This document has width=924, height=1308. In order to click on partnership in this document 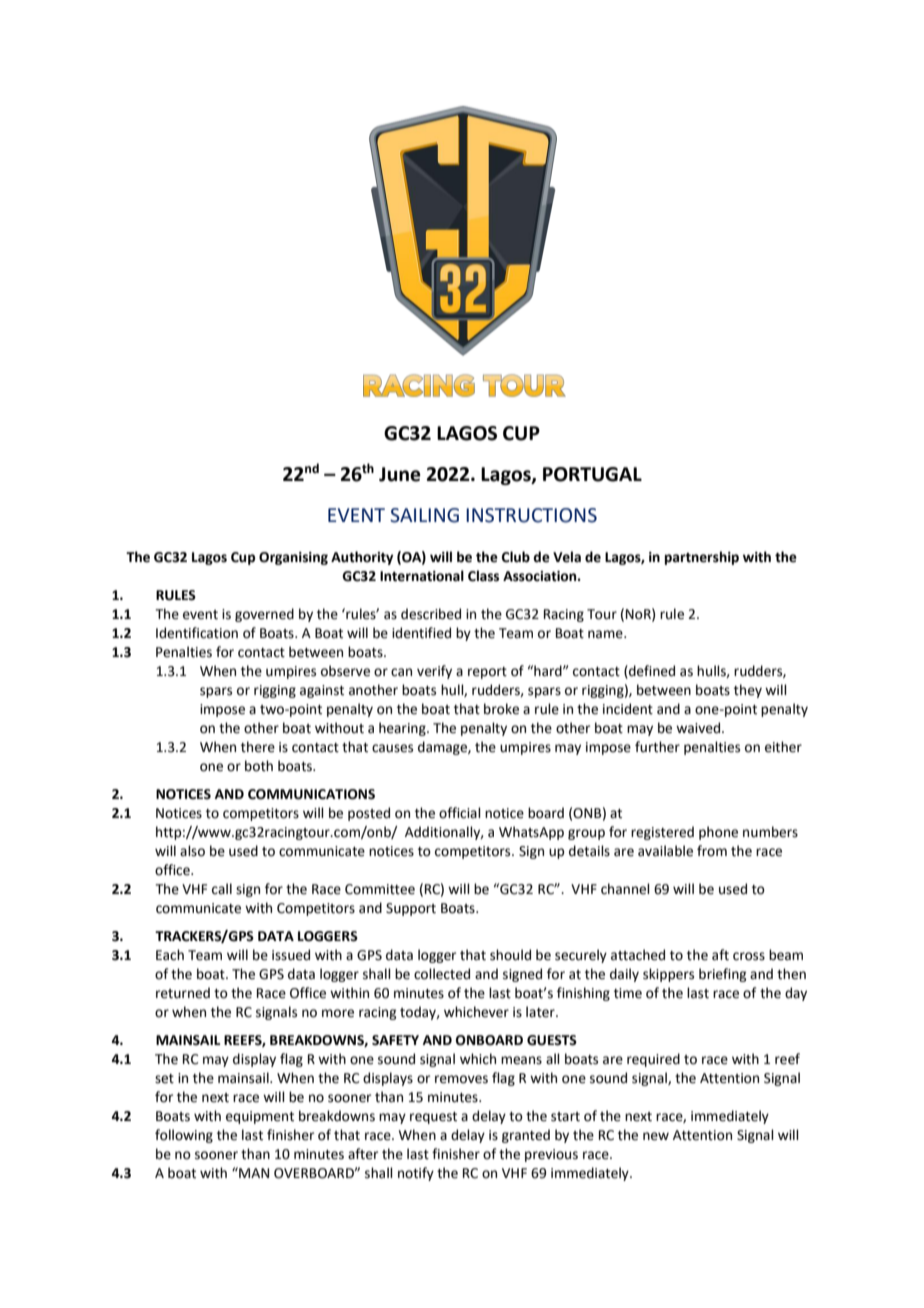, I will do `click(702, 558)`.
